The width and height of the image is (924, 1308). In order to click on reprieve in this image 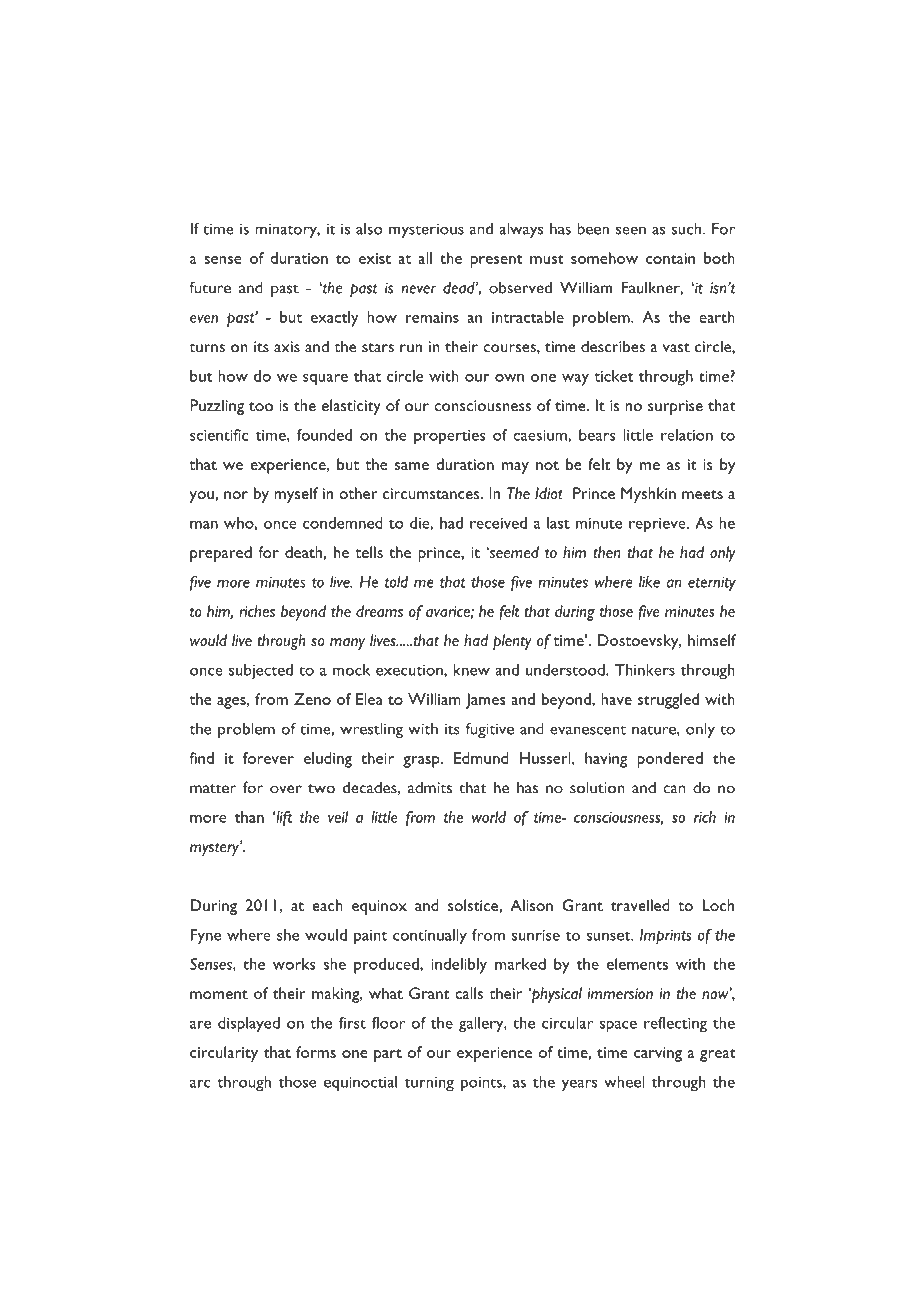, I will do `click(658, 525)`.
